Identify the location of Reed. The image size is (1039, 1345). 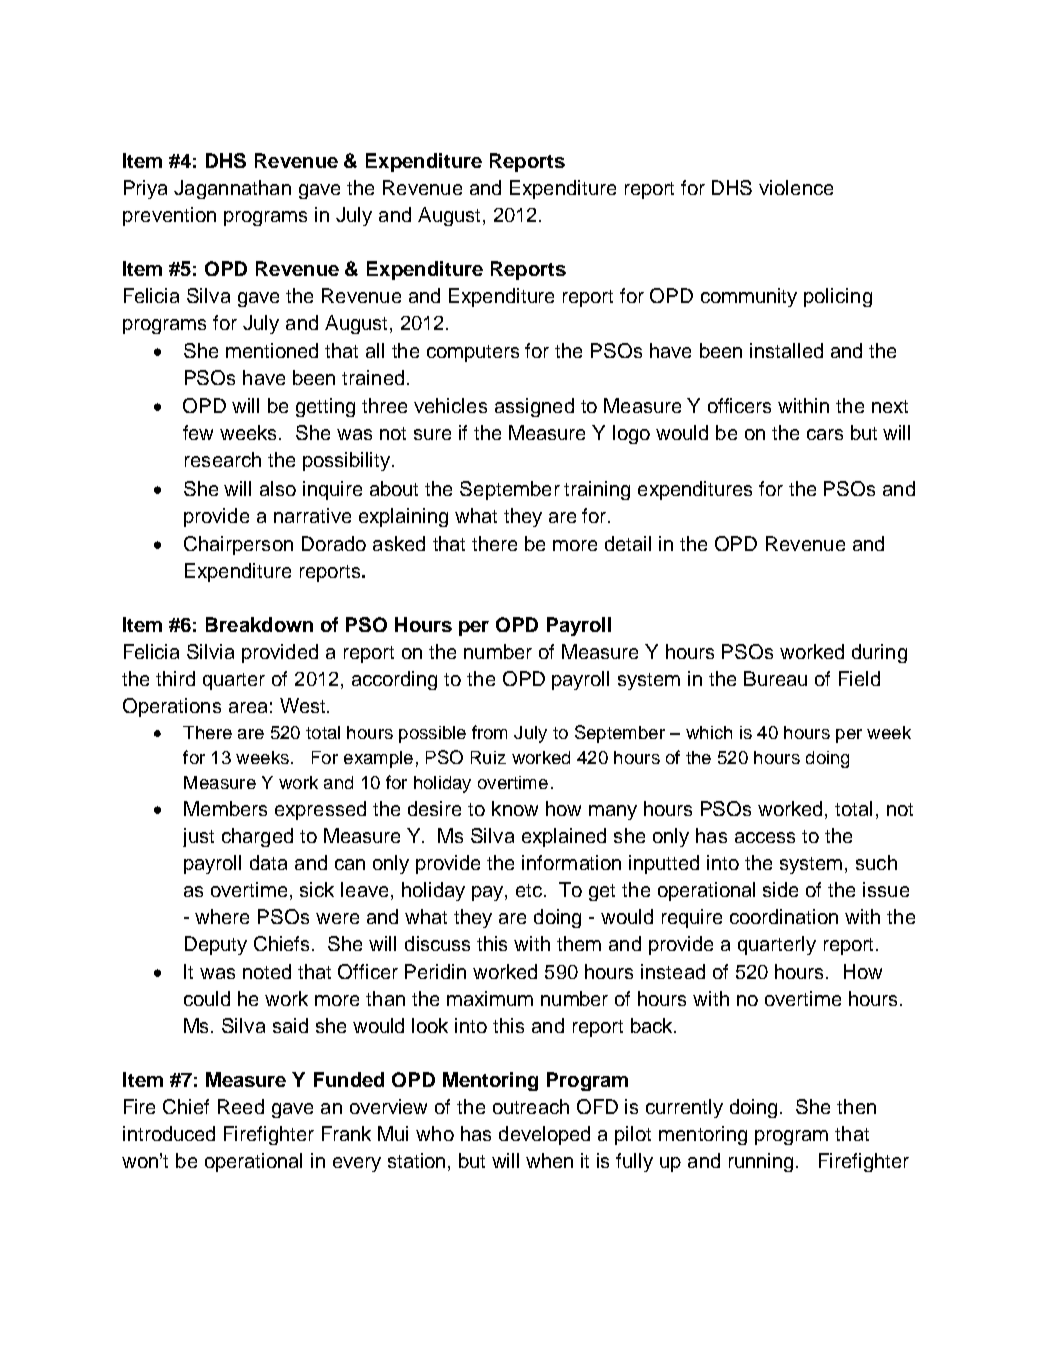
(241, 1106).
